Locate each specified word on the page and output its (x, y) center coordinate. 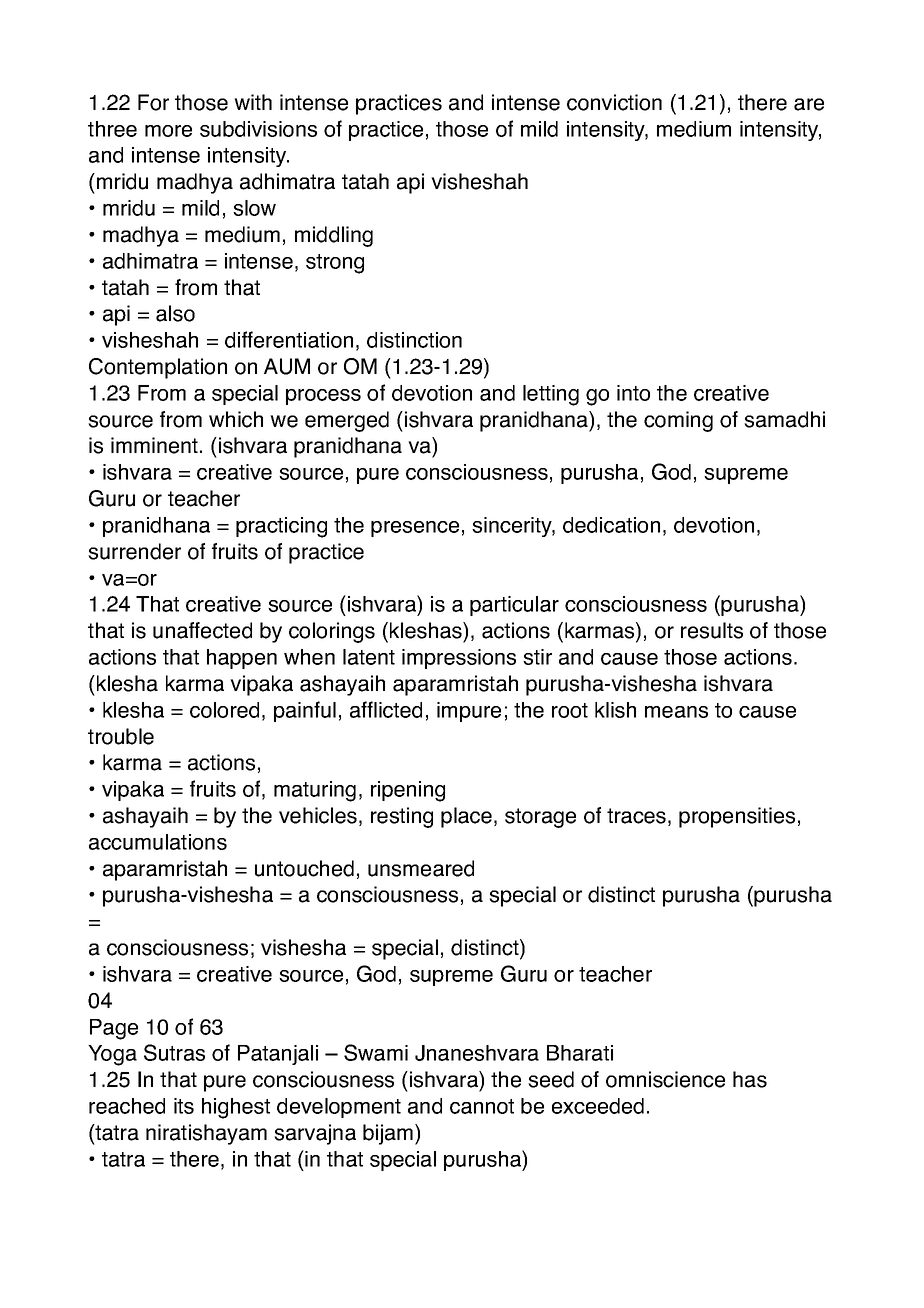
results (712, 630)
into (633, 393)
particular (514, 606)
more (168, 131)
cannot (482, 1106)
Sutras (174, 1052)
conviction (614, 102)
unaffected (202, 630)
